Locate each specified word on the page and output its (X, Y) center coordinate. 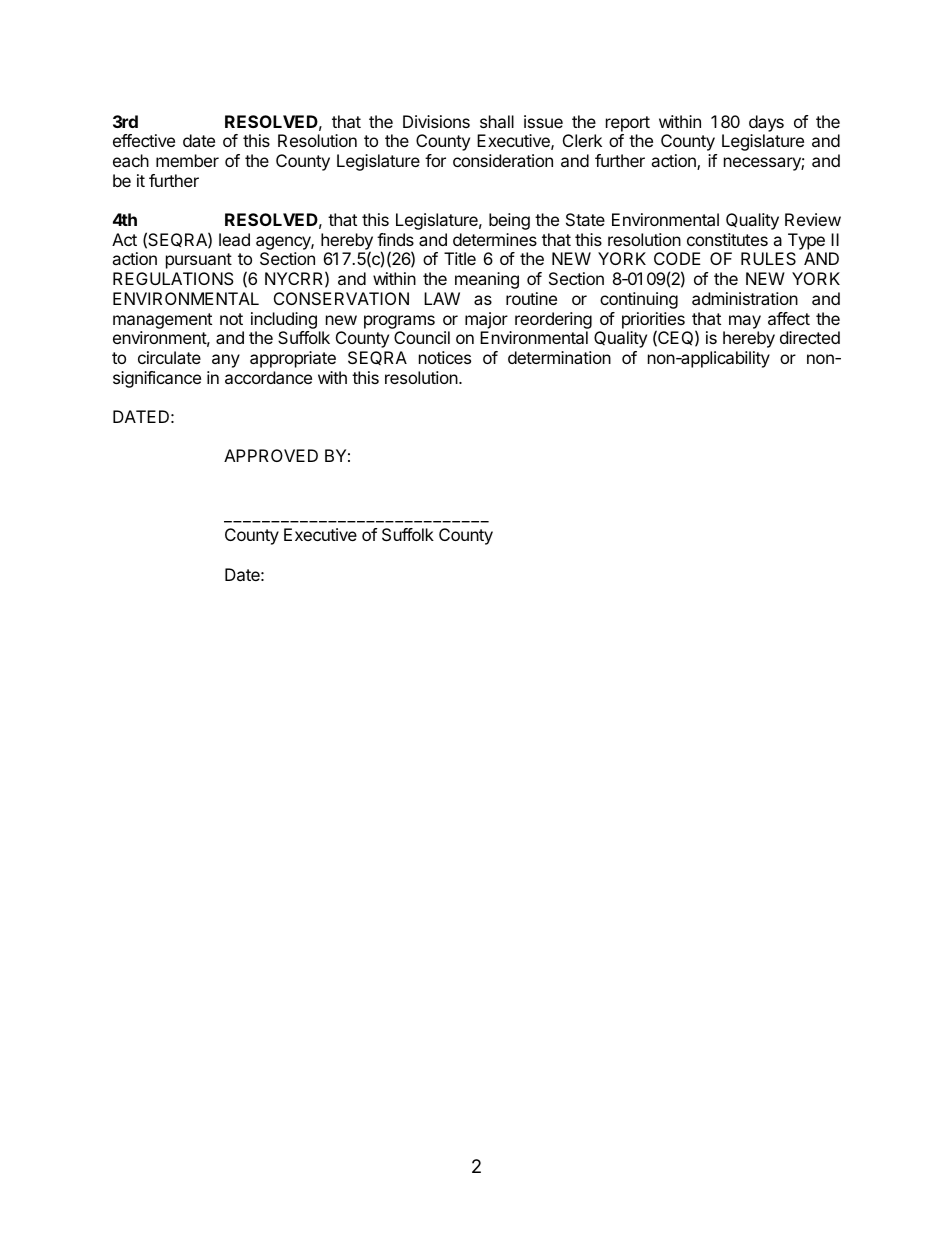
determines (495, 239)
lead (234, 239)
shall (497, 121)
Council (422, 337)
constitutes (727, 239)
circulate (169, 357)
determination (559, 357)
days (766, 123)
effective (144, 140)
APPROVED (271, 455)
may (745, 322)
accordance (268, 377)
